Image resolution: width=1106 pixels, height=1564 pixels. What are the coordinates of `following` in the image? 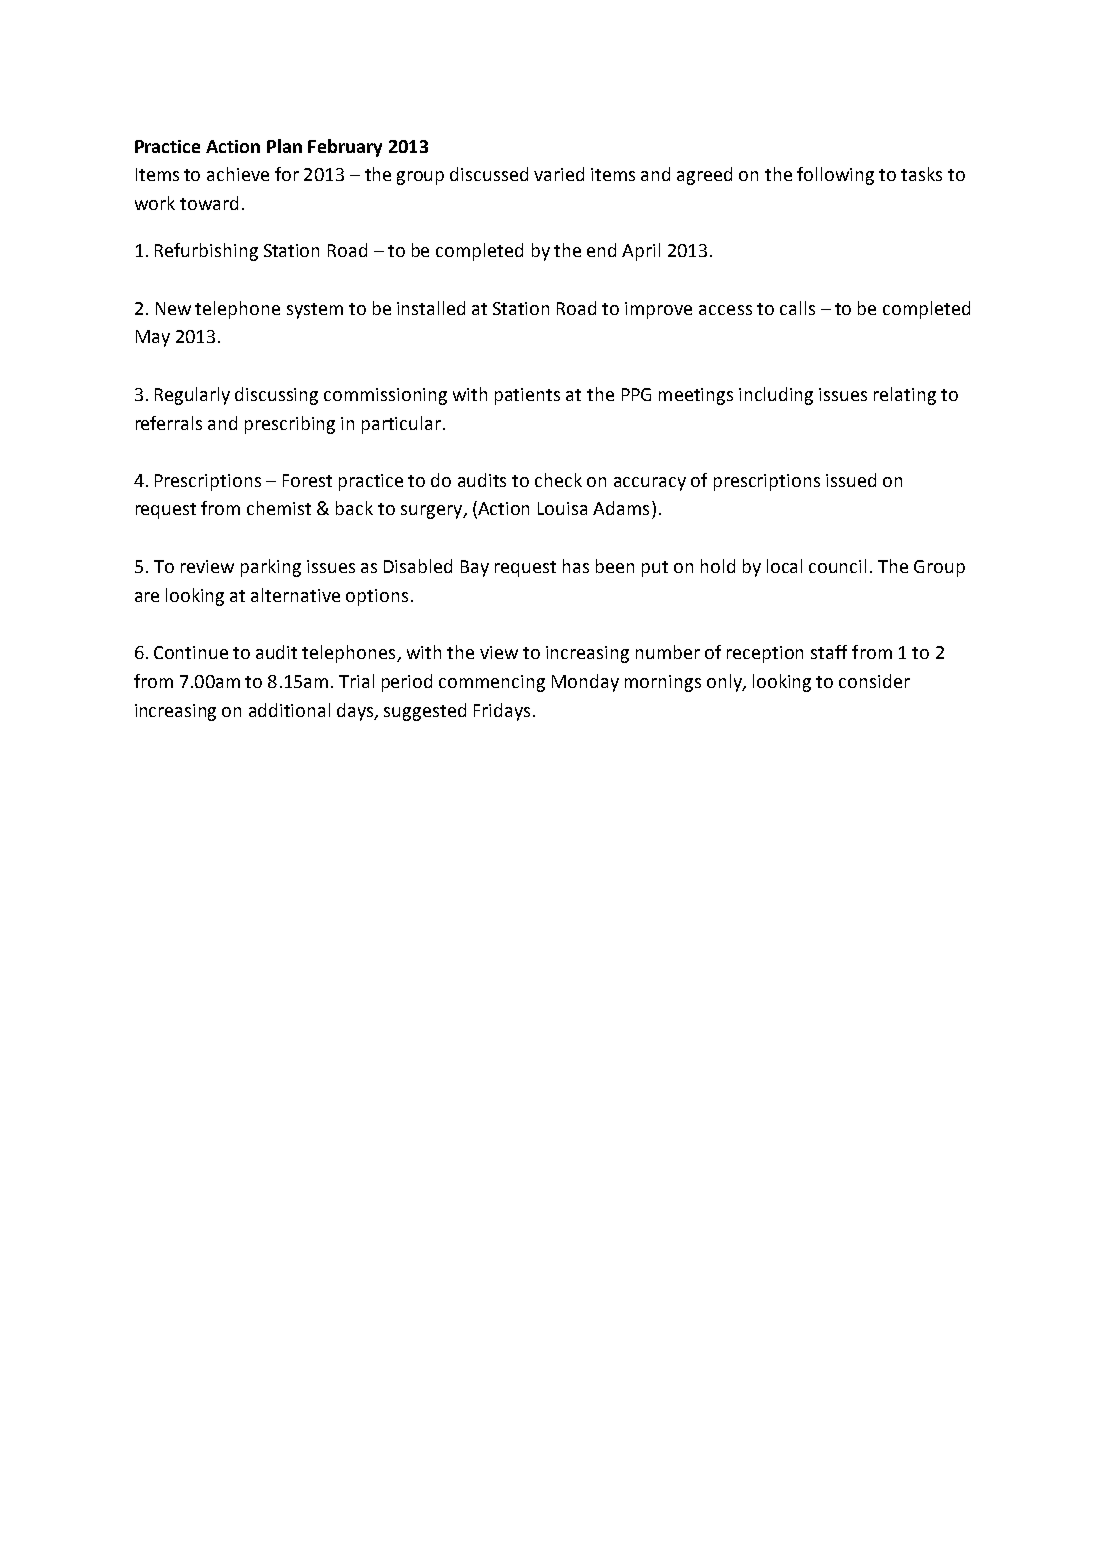 It's located at (835, 176).
